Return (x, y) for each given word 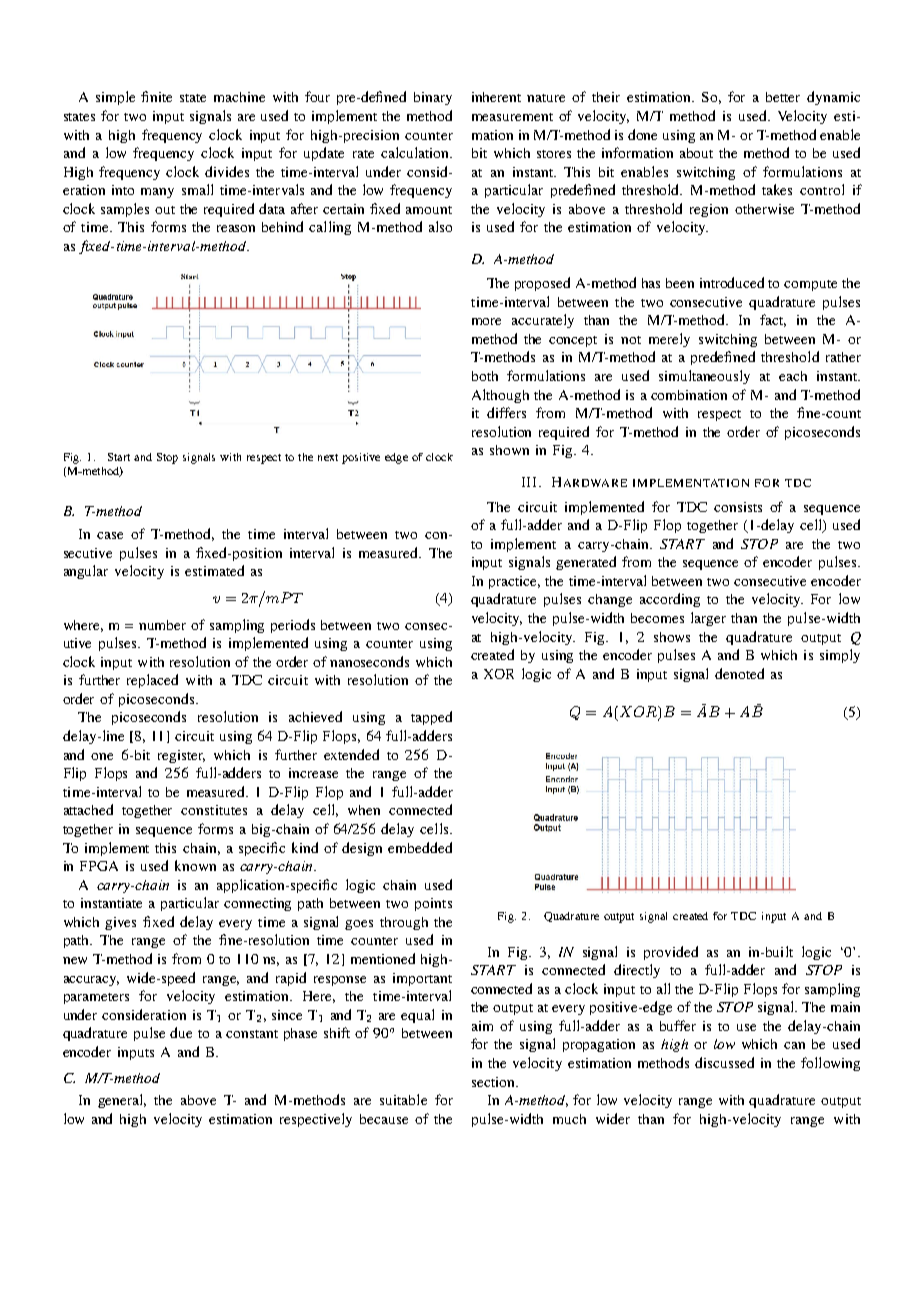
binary (433, 98)
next (328, 457)
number (162, 625)
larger (708, 619)
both (485, 376)
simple (115, 98)
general (122, 1101)
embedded (420, 847)
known (195, 865)
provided (671, 953)
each (793, 376)
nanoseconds (369, 661)
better (783, 97)
